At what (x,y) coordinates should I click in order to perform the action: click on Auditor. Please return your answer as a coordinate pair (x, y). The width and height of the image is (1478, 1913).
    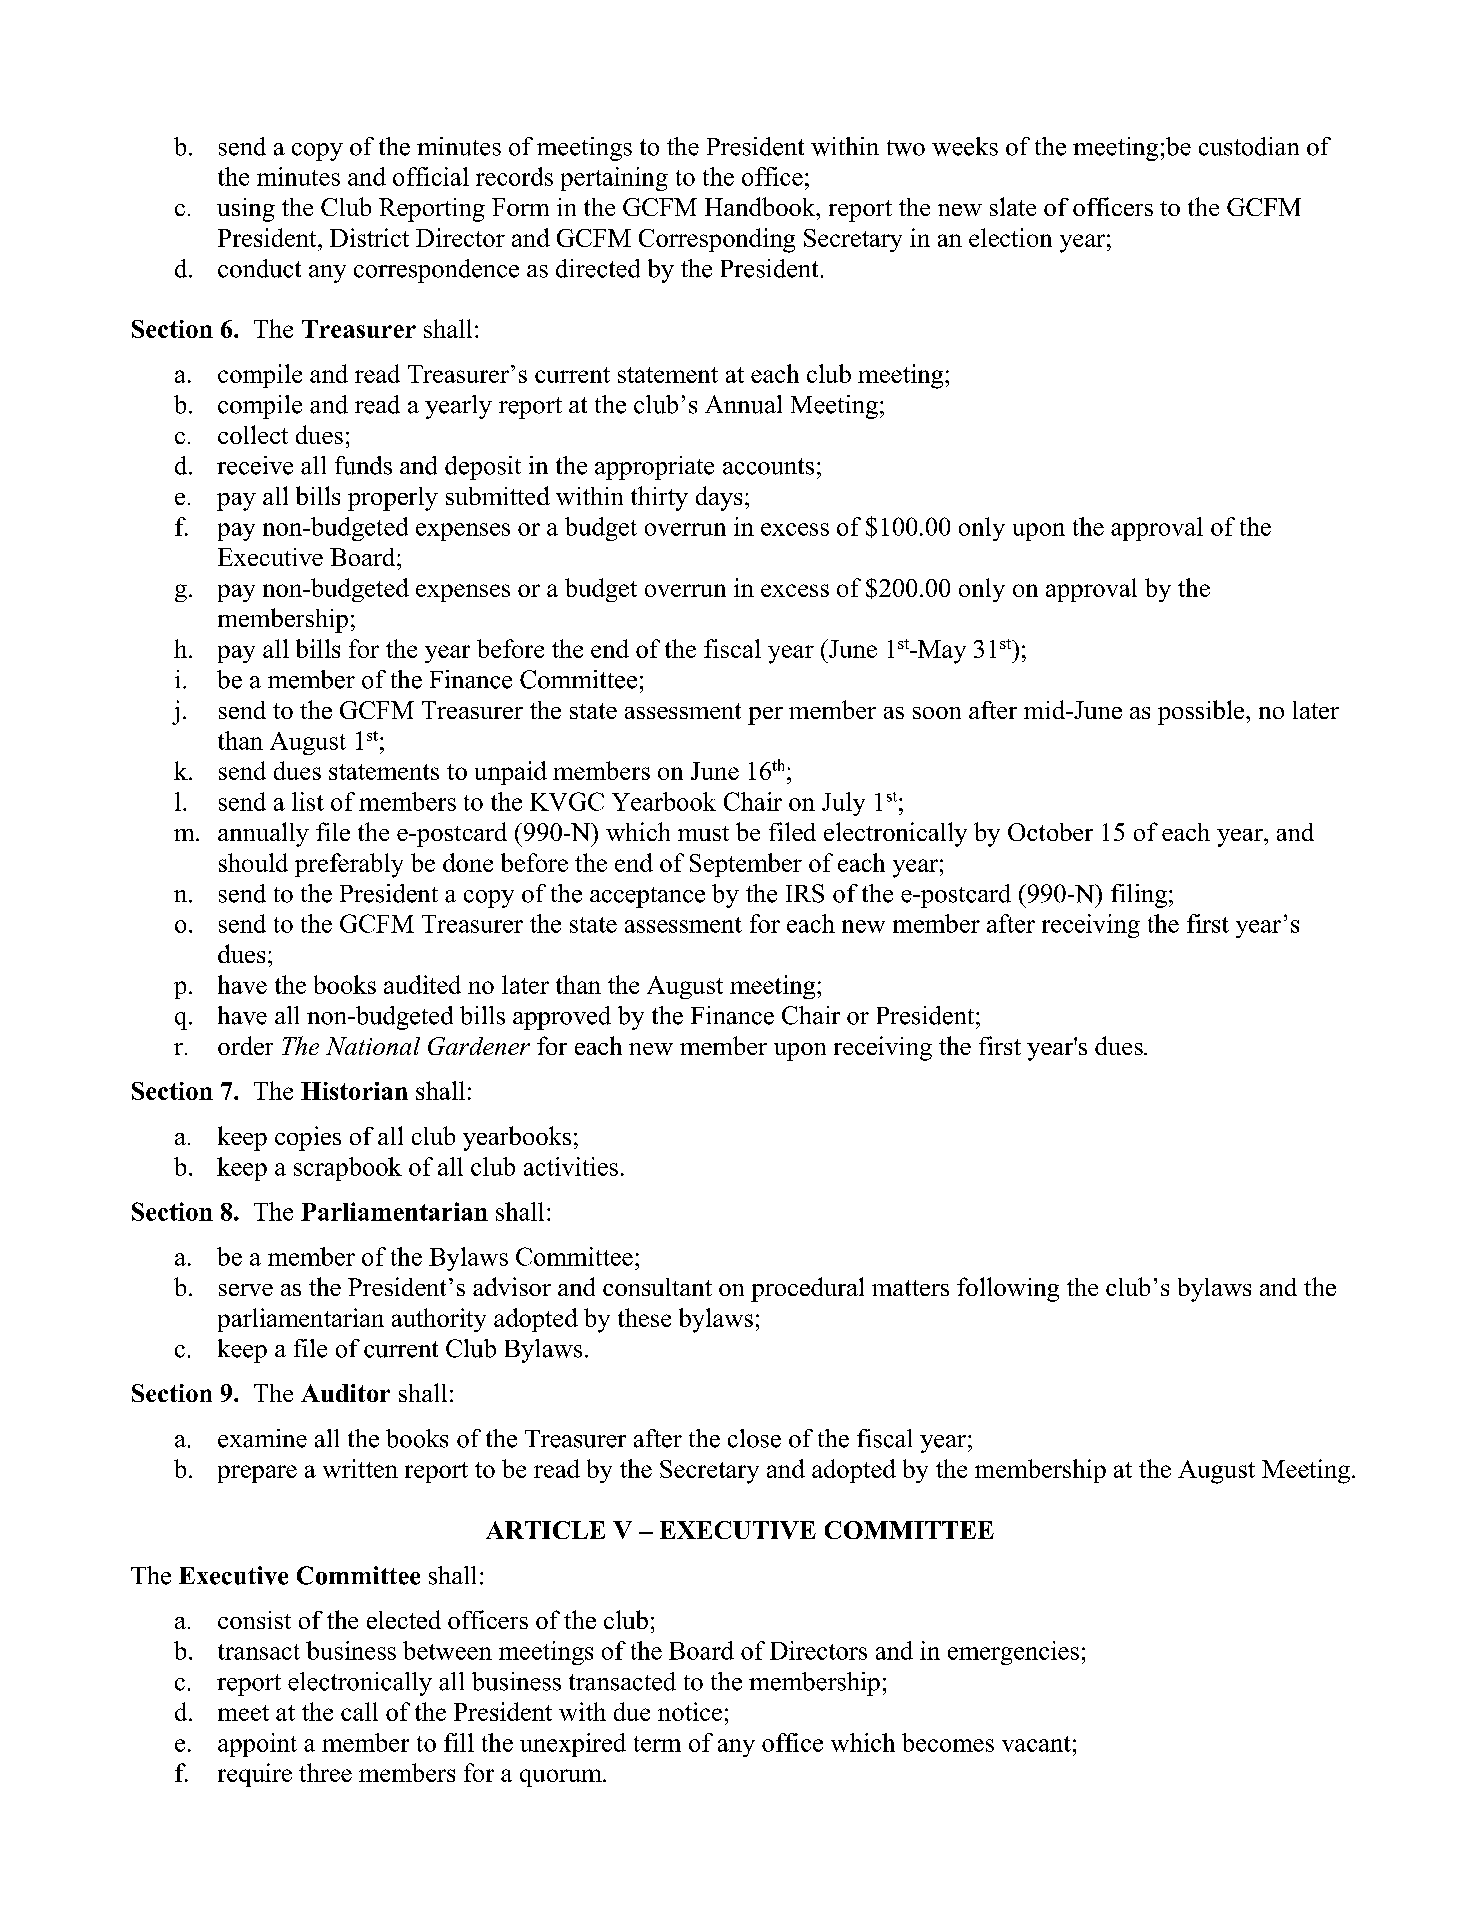
    Looking at the image, I should click on (345, 1393).
